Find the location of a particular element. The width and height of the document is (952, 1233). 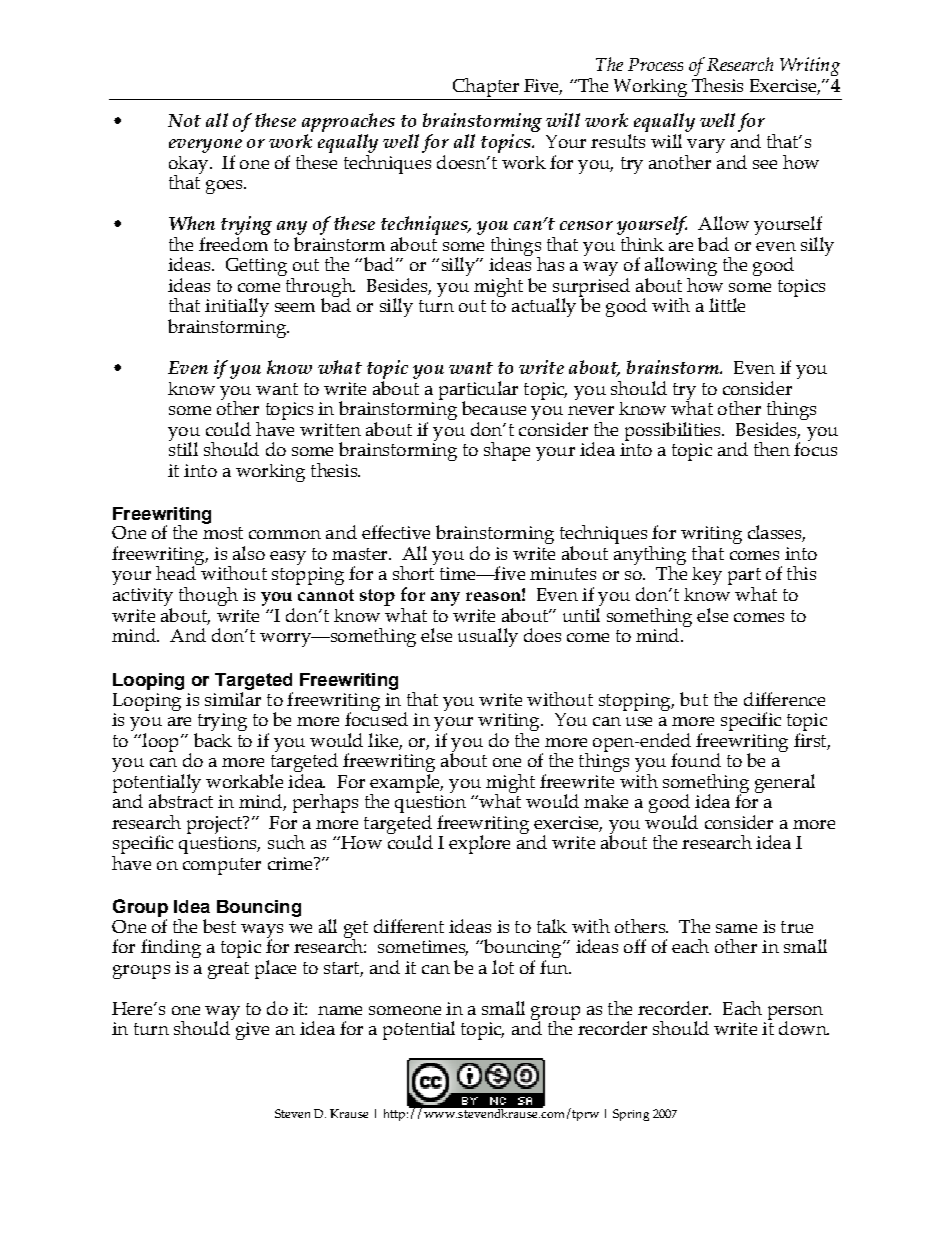

still is located at coordinates (183, 448).
